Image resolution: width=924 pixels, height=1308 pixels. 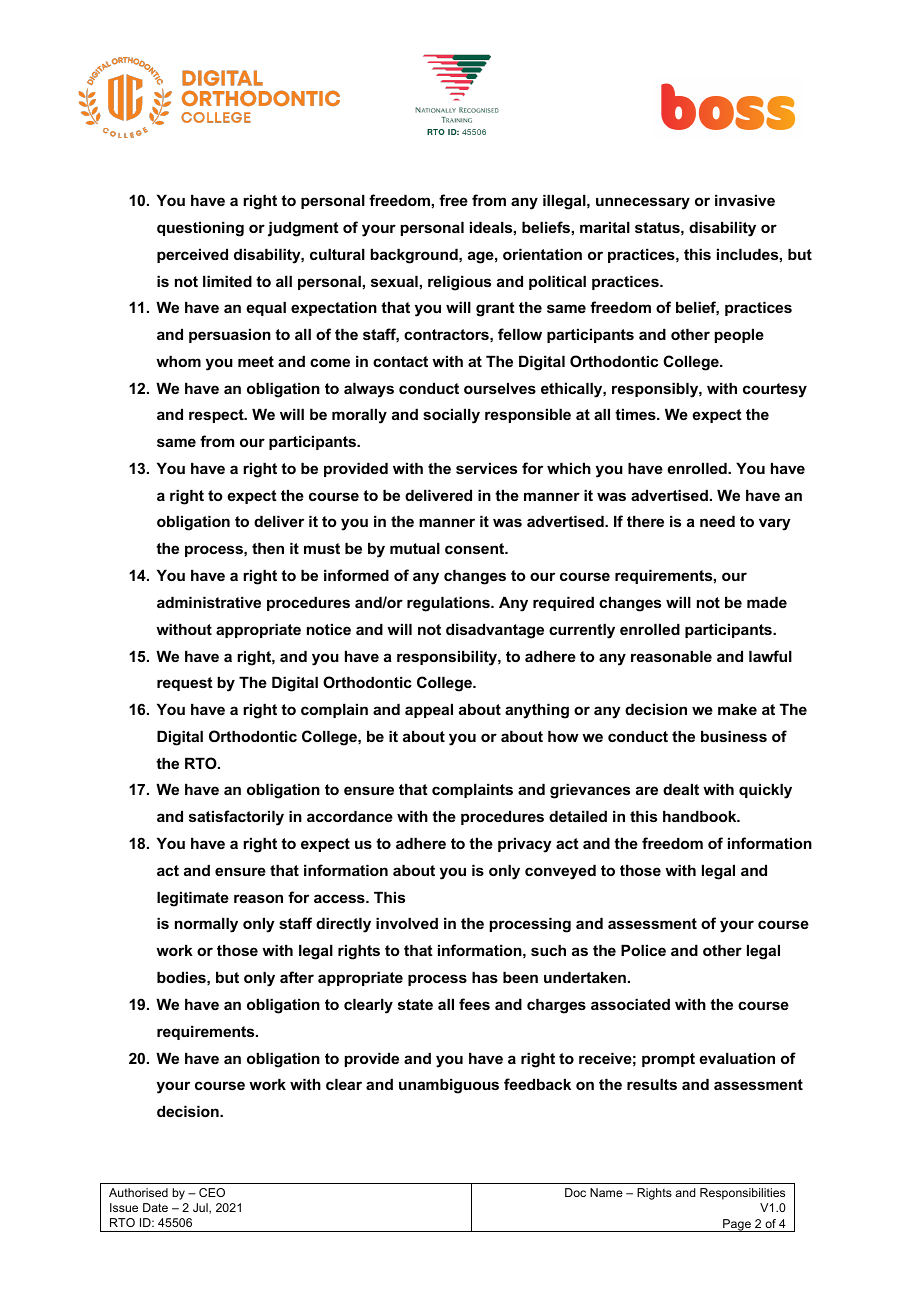 I want to click on Responsibilities, so click(x=742, y=1194).
